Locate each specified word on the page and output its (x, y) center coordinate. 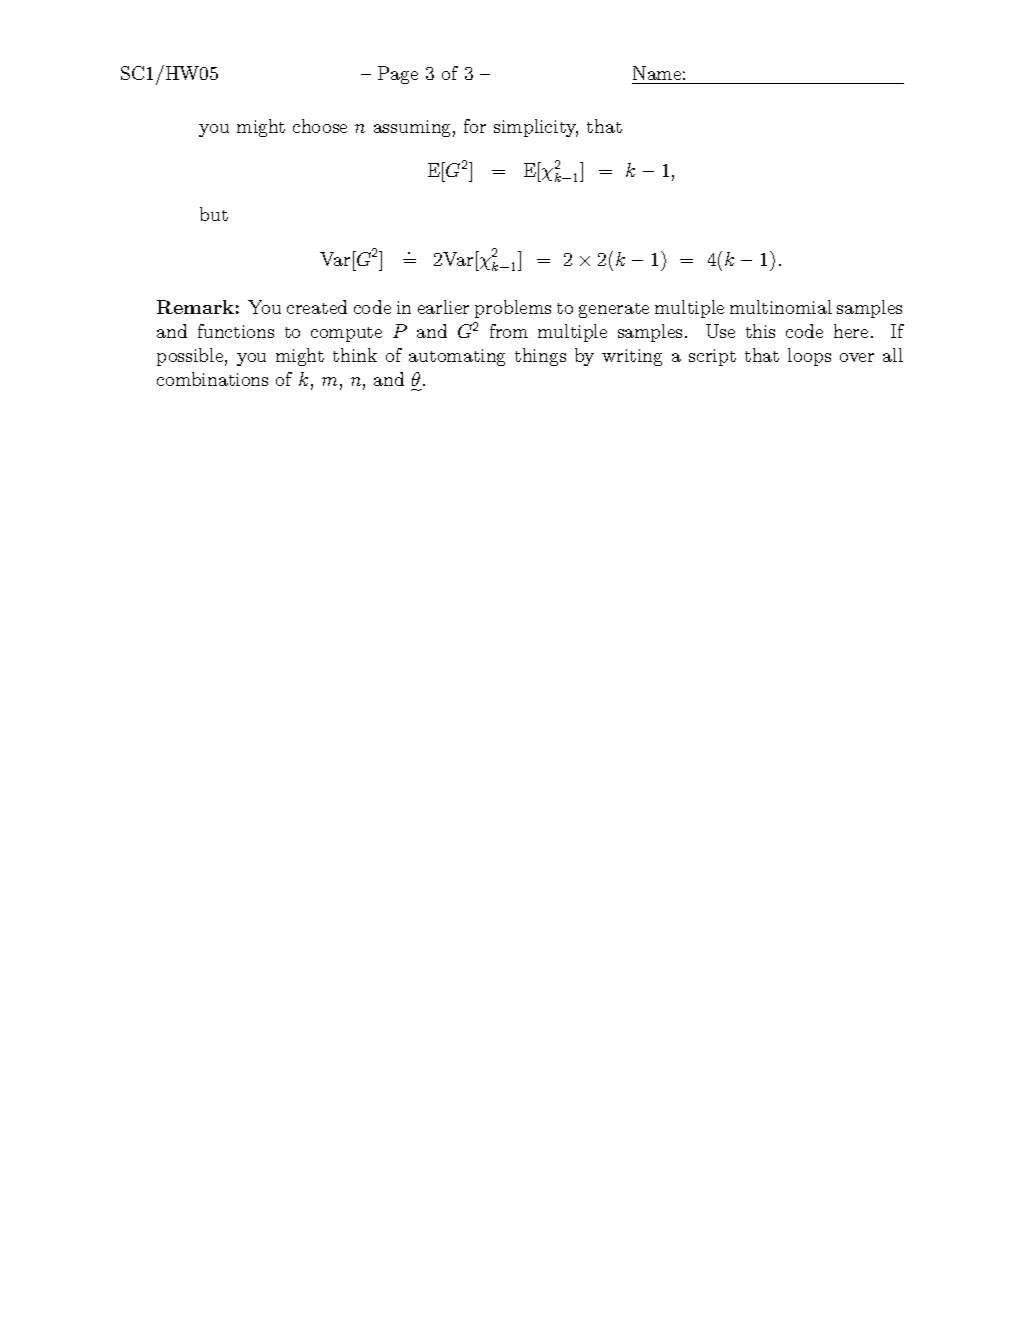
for (475, 126)
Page (398, 75)
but (214, 214)
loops (809, 357)
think (355, 355)
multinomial (781, 307)
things (540, 357)
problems (513, 309)
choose (320, 126)
